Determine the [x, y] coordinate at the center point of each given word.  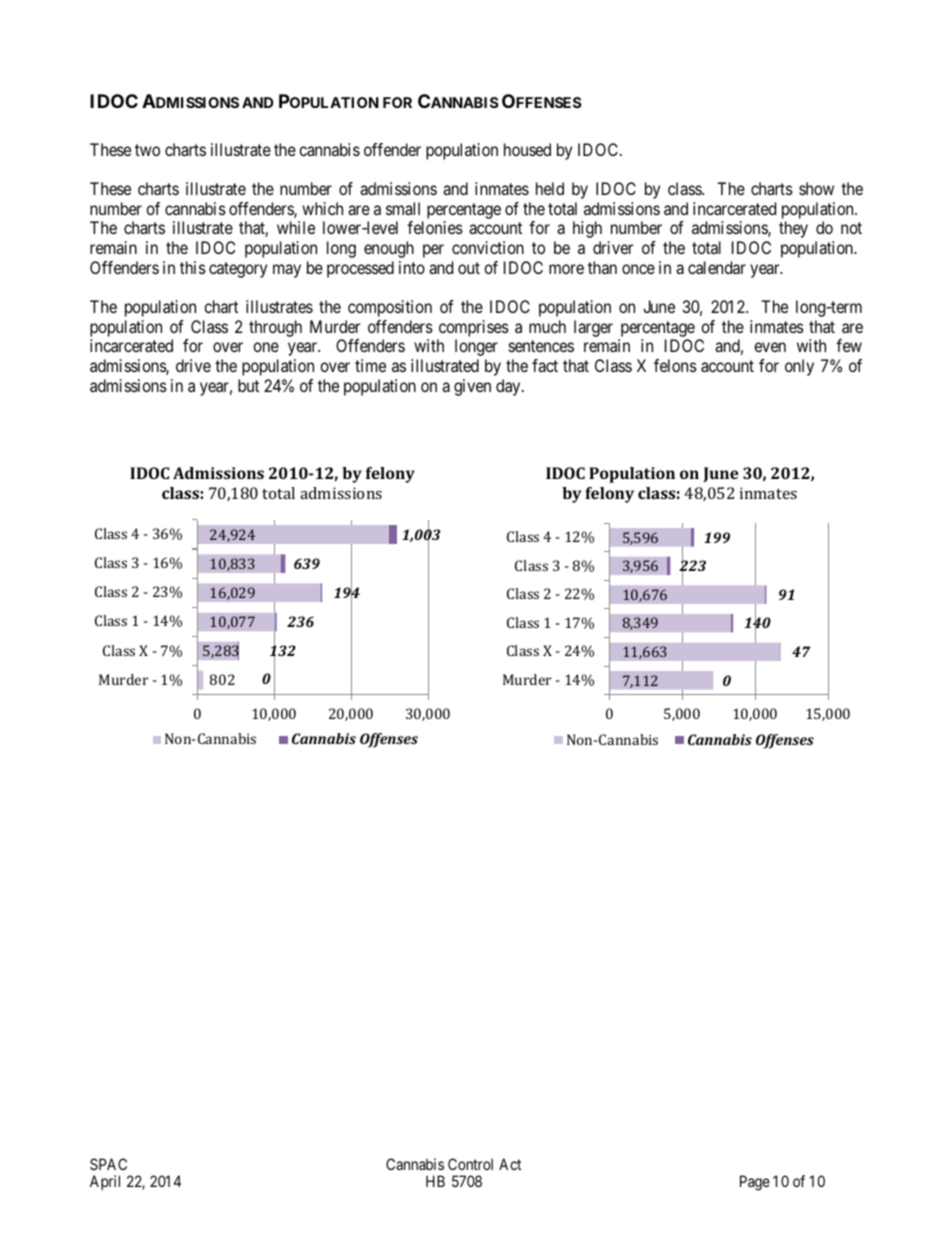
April [105, 1182]
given [472, 387]
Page [755, 1183]
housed [527, 149]
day [509, 387]
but [248, 385]
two [147, 150]
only [799, 367]
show [816, 188]
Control [470, 1164]
